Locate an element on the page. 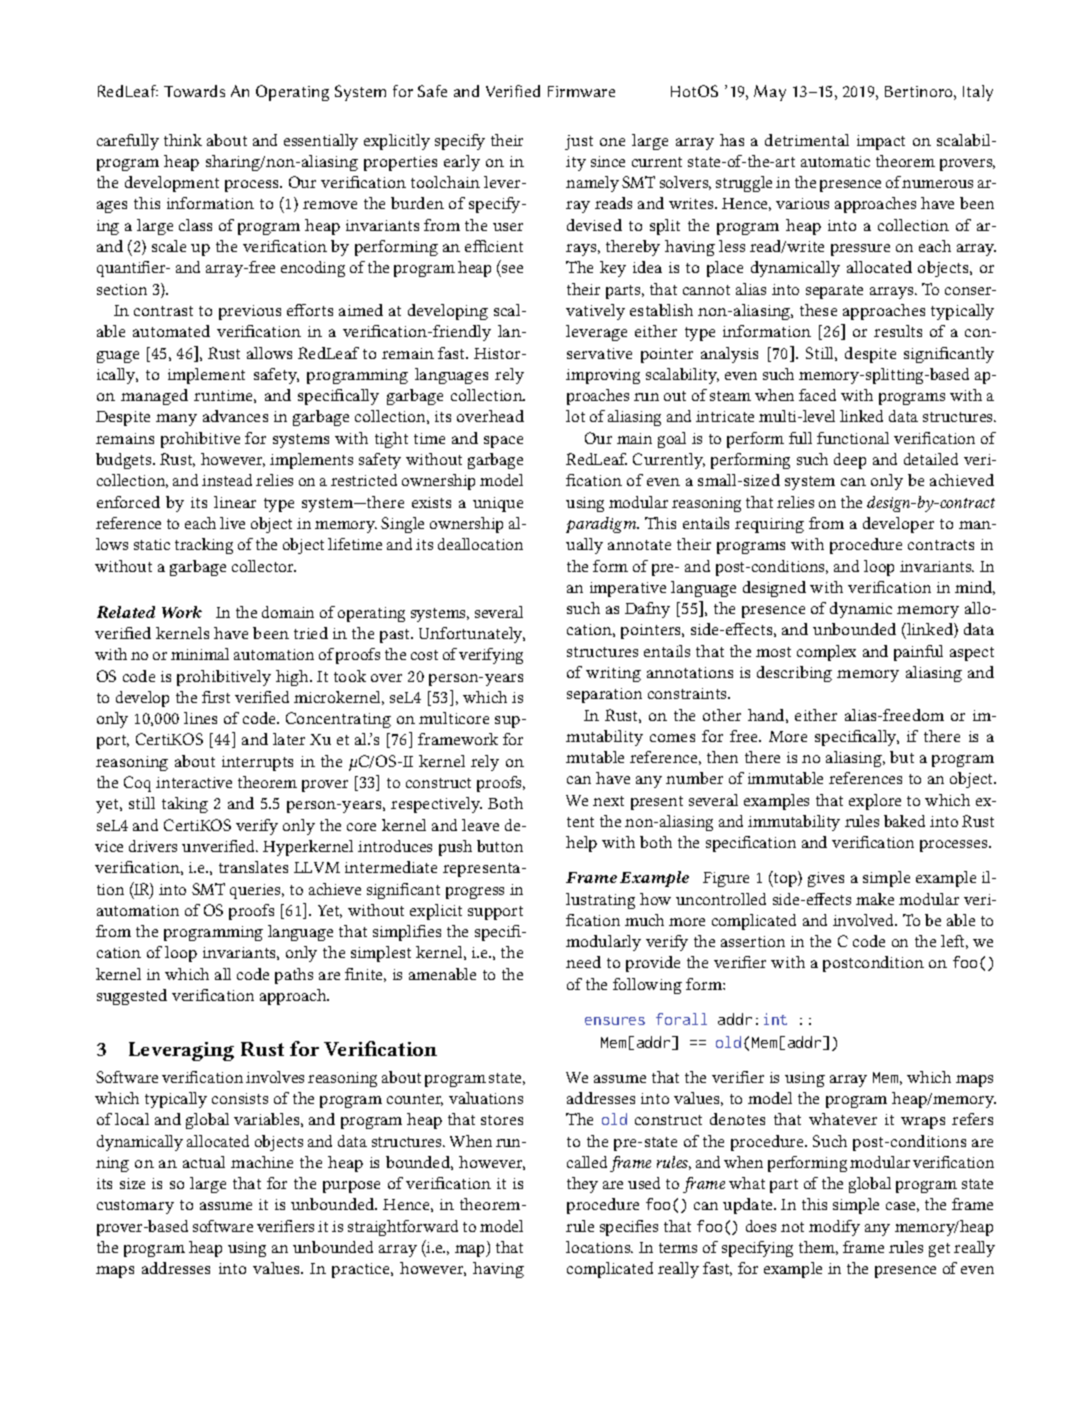 The height and width of the image is (1411, 1091). unique is located at coordinates (498, 504).
